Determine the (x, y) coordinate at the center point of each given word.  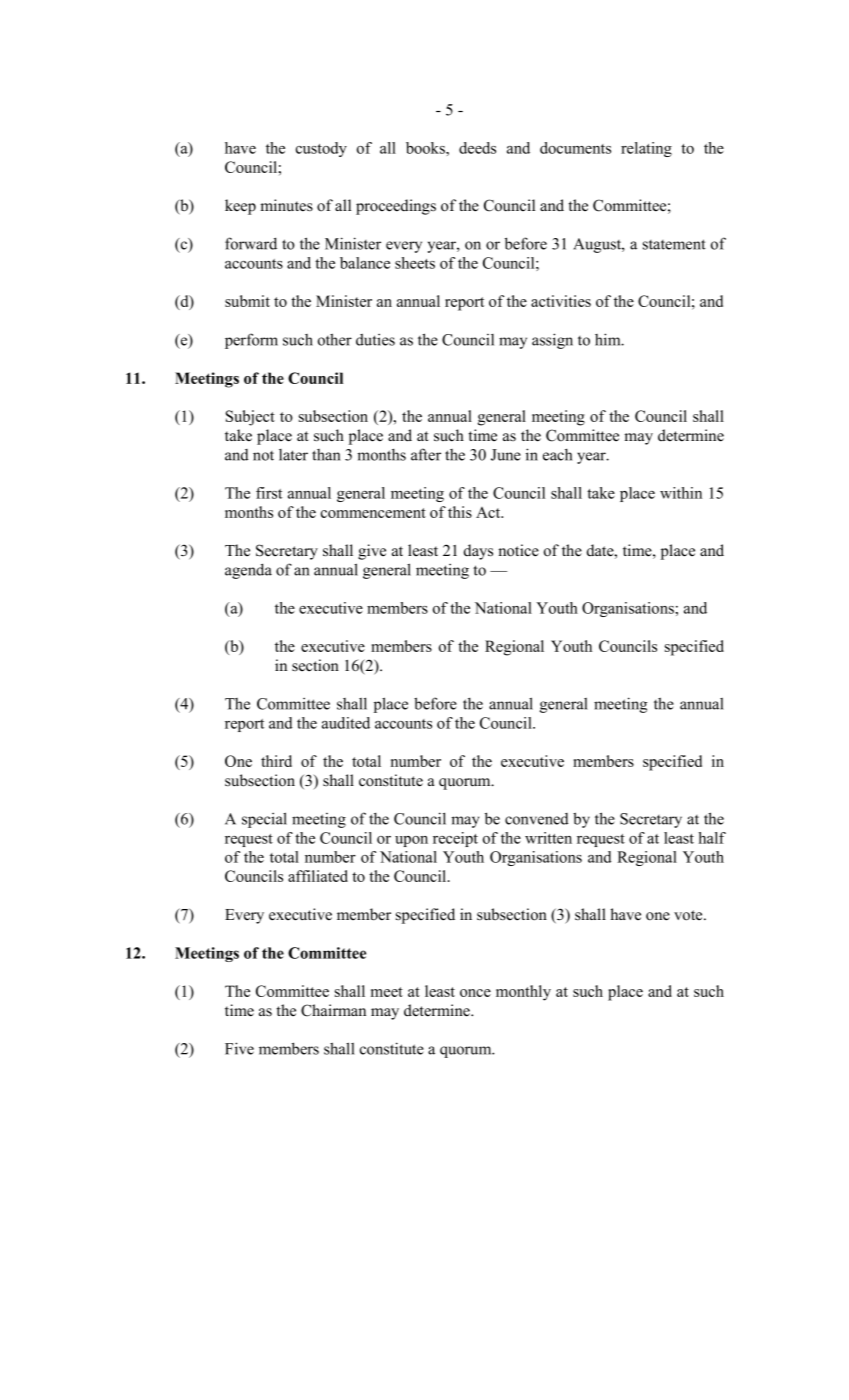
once (475, 993)
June (506, 455)
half (712, 838)
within (681, 493)
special (264, 820)
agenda (248, 571)
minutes (286, 205)
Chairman (333, 1010)
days (478, 552)
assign (552, 341)
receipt (455, 839)
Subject (250, 418)
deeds (477, 148)
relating (646, 149)
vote (689, 915)
